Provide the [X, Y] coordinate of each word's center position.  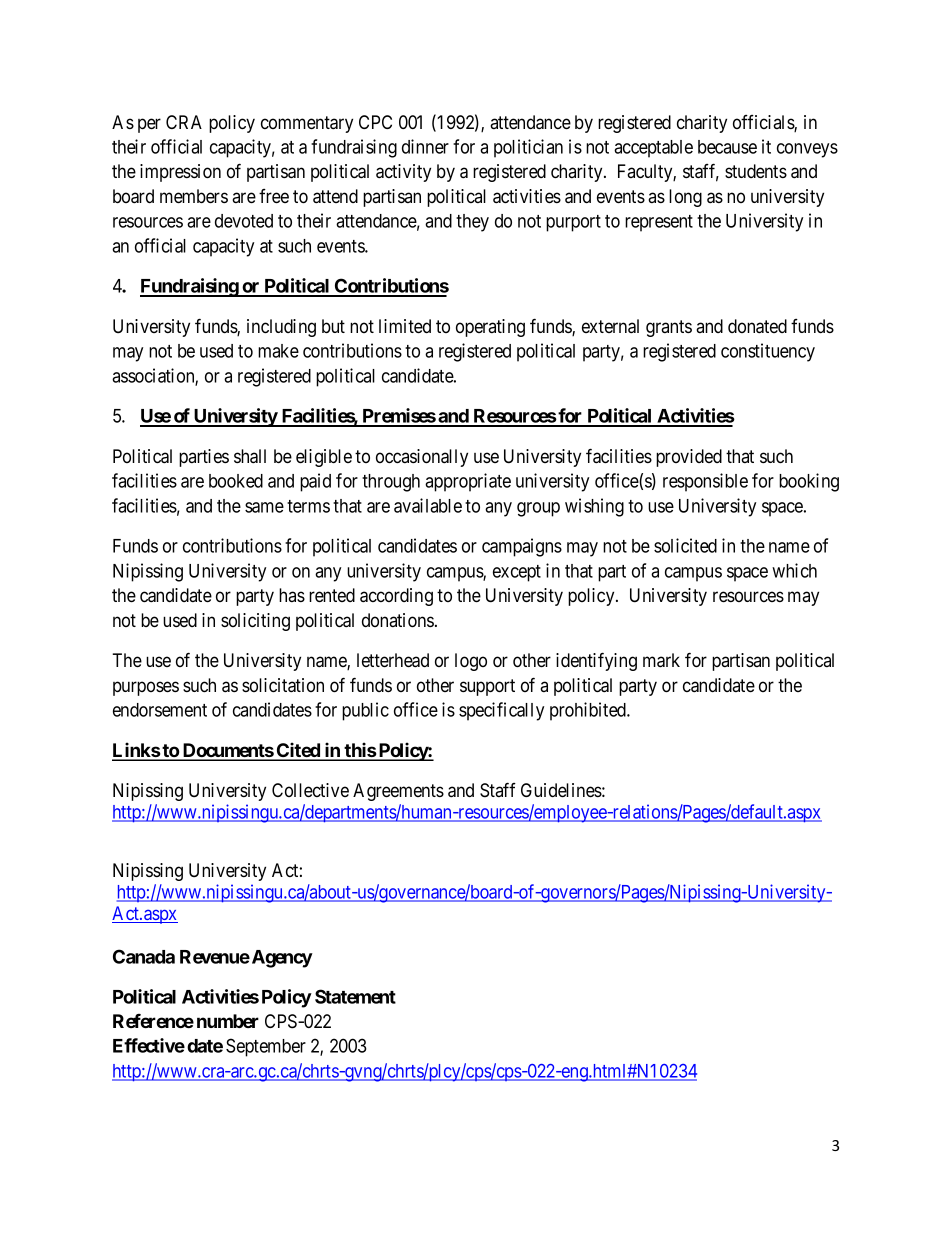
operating [490, 328]
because [727, 147]
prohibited [589, 711]
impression [180, 173]
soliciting [255, 622]
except [517, 573]
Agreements [398, 792]
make [278, 351]
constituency [768, 352]
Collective [310, 790]
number [228, 1021]
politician [528, 148]
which [794, 570]
